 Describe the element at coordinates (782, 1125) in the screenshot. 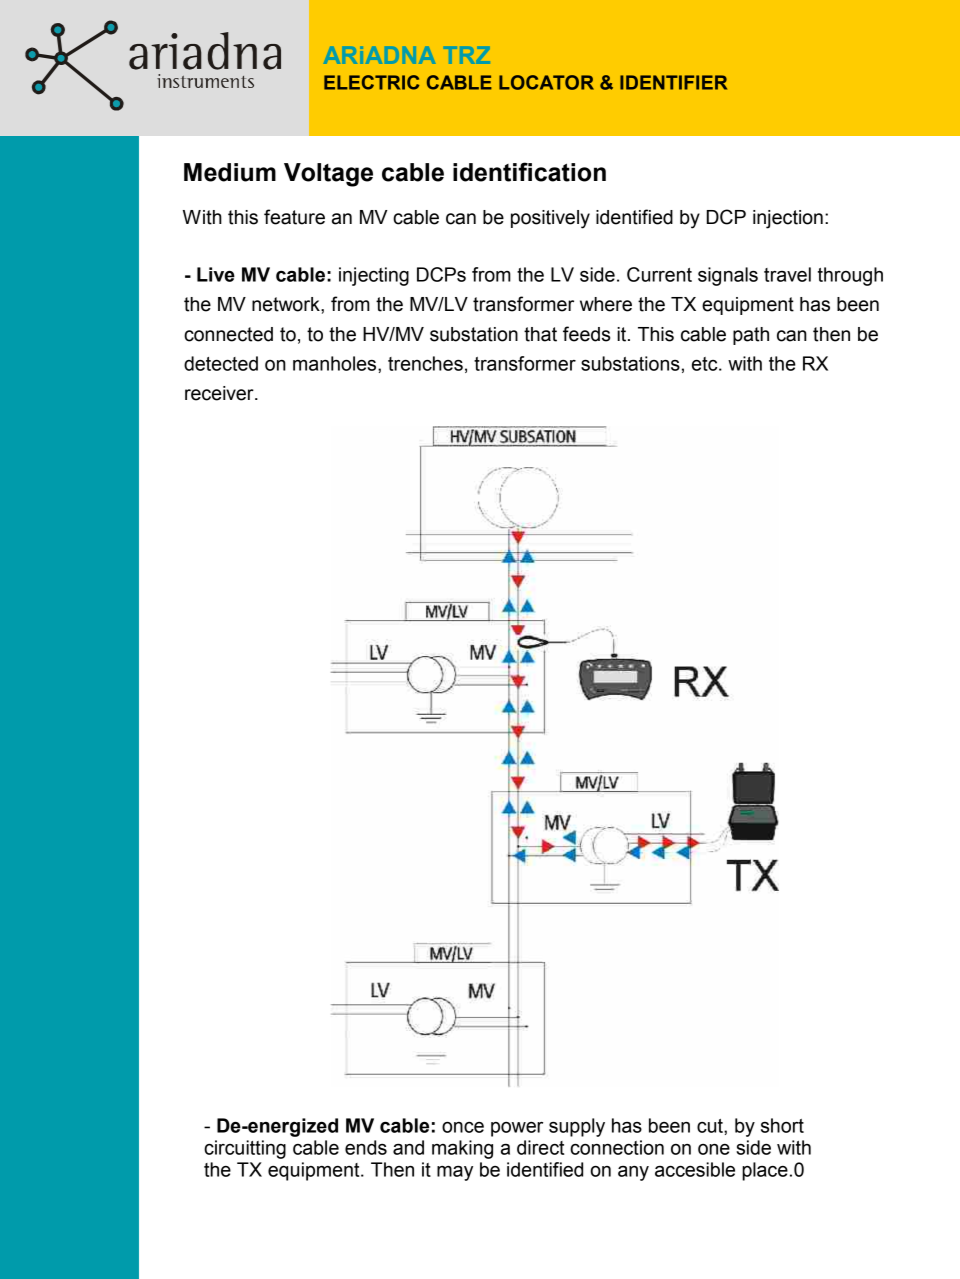

I see `short` at that location.
